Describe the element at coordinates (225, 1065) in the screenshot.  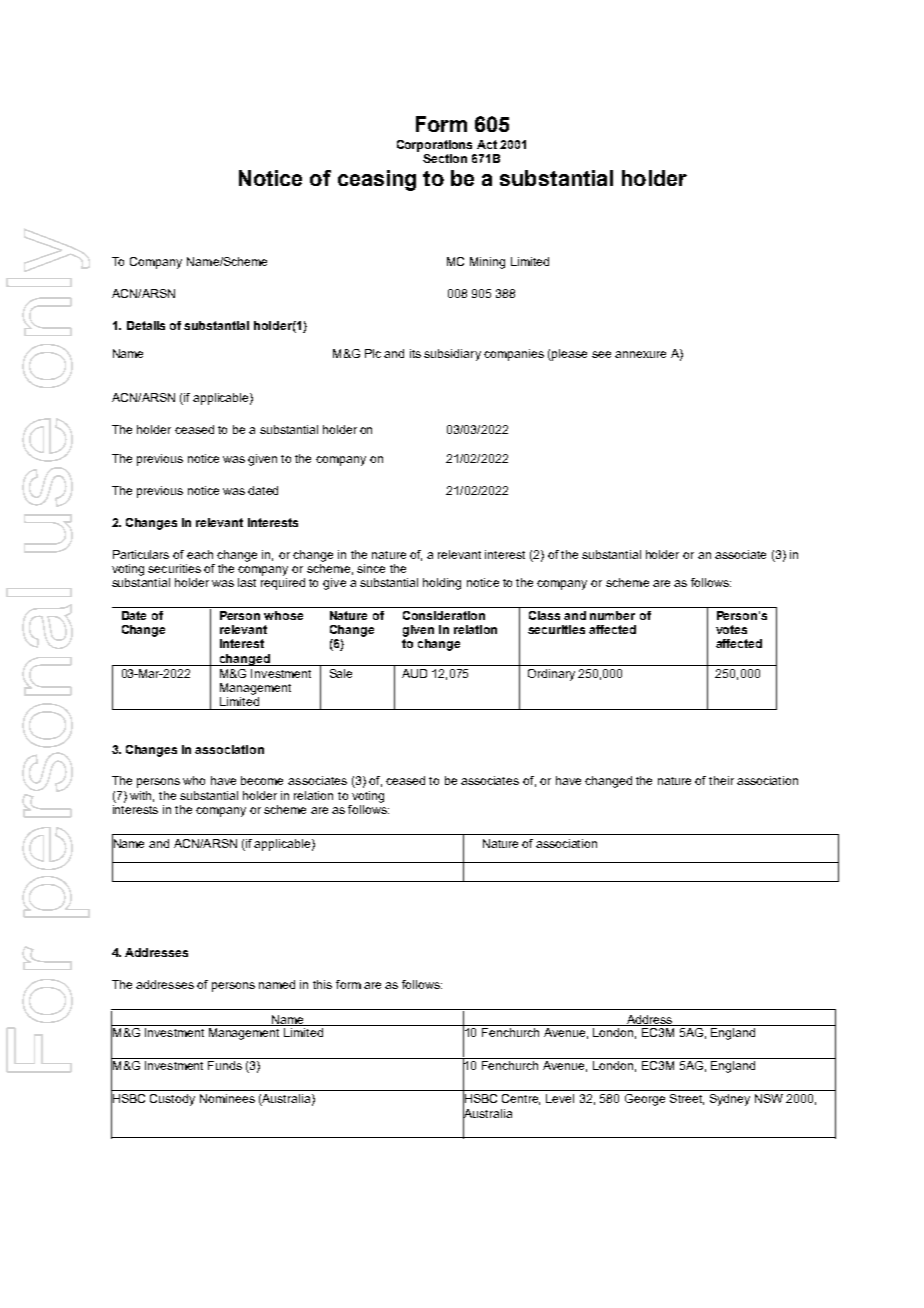
I see `Funds` at that location.
